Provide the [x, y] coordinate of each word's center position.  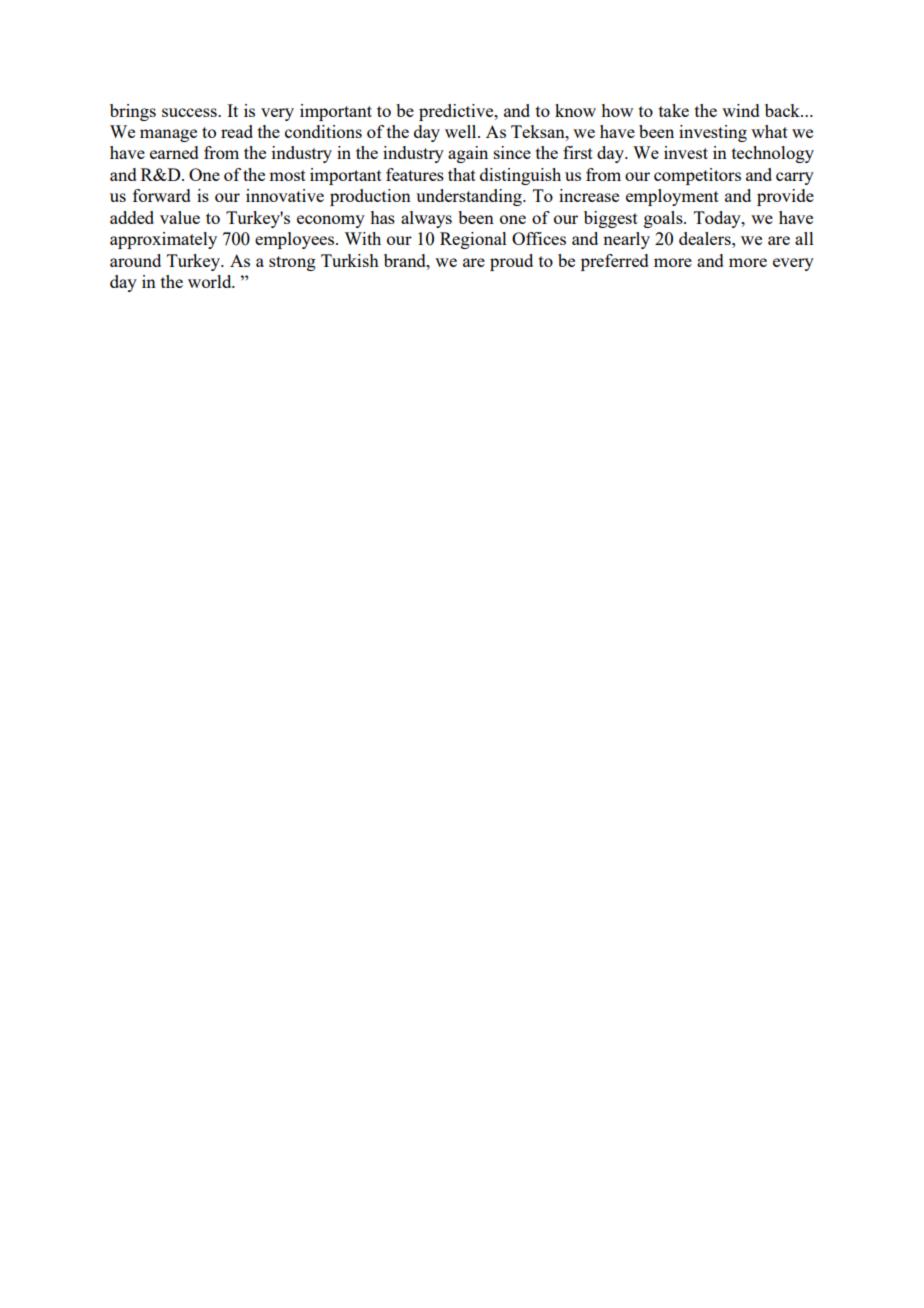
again [468, 154]
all [804, 238]
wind [741, 110]
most [287, 175]
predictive [457, 112]
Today [718, 219]
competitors [697, 176]
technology [773, 154]
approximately [163, 240]
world [211, 281]
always [426, 219]
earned [174, 152]
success [190, 112]
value [180, 217]
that [462, 174]
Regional [473, 240]
